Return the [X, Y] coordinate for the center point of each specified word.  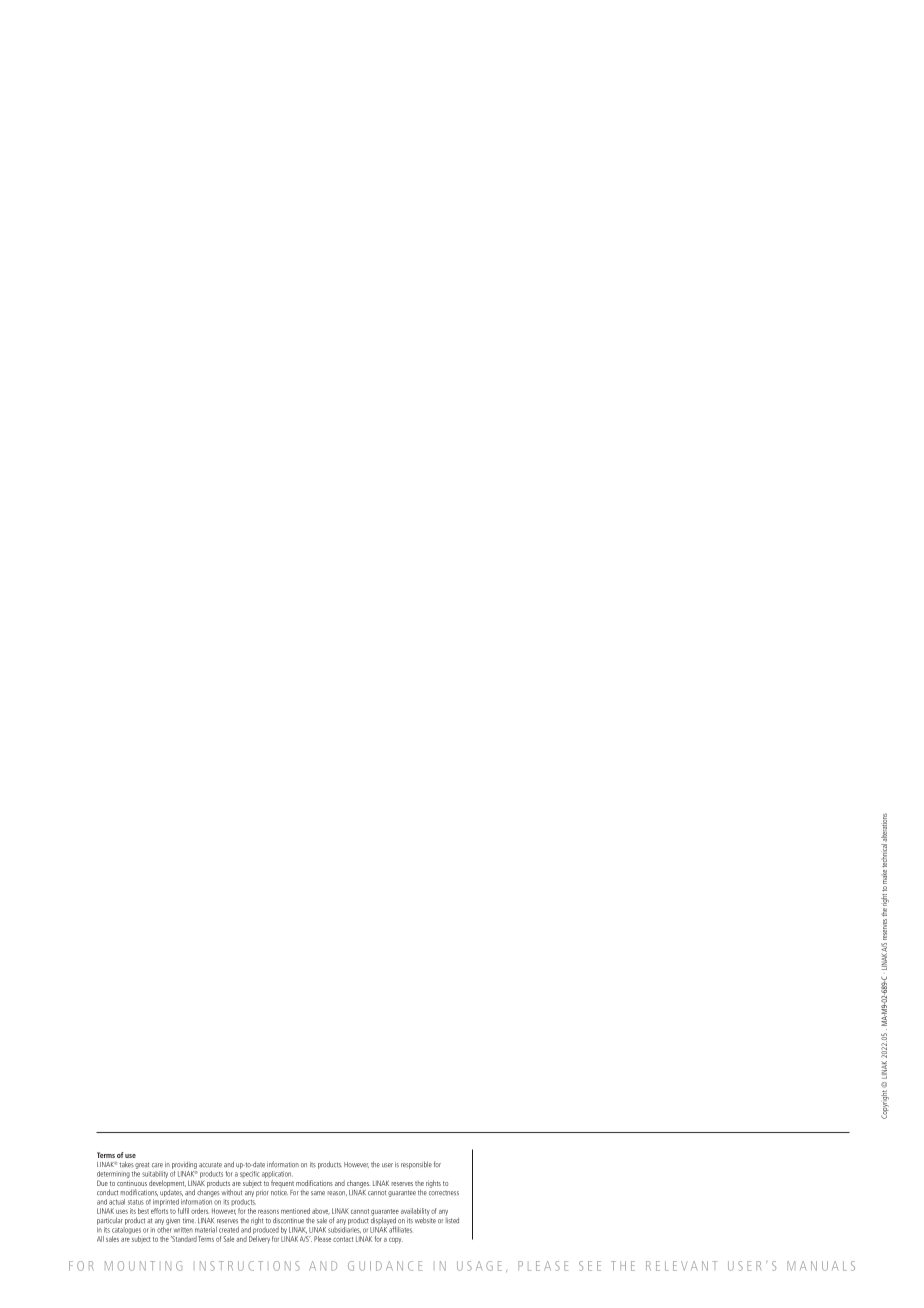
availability [415, 1213]
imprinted [166, 1202]
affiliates [400, 1229]
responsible [416, 1165]
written [183, 1230]
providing [184, 1165]
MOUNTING [143, 1266]
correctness [444, 1193]
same [318, 1193]
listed [452, 1221]
